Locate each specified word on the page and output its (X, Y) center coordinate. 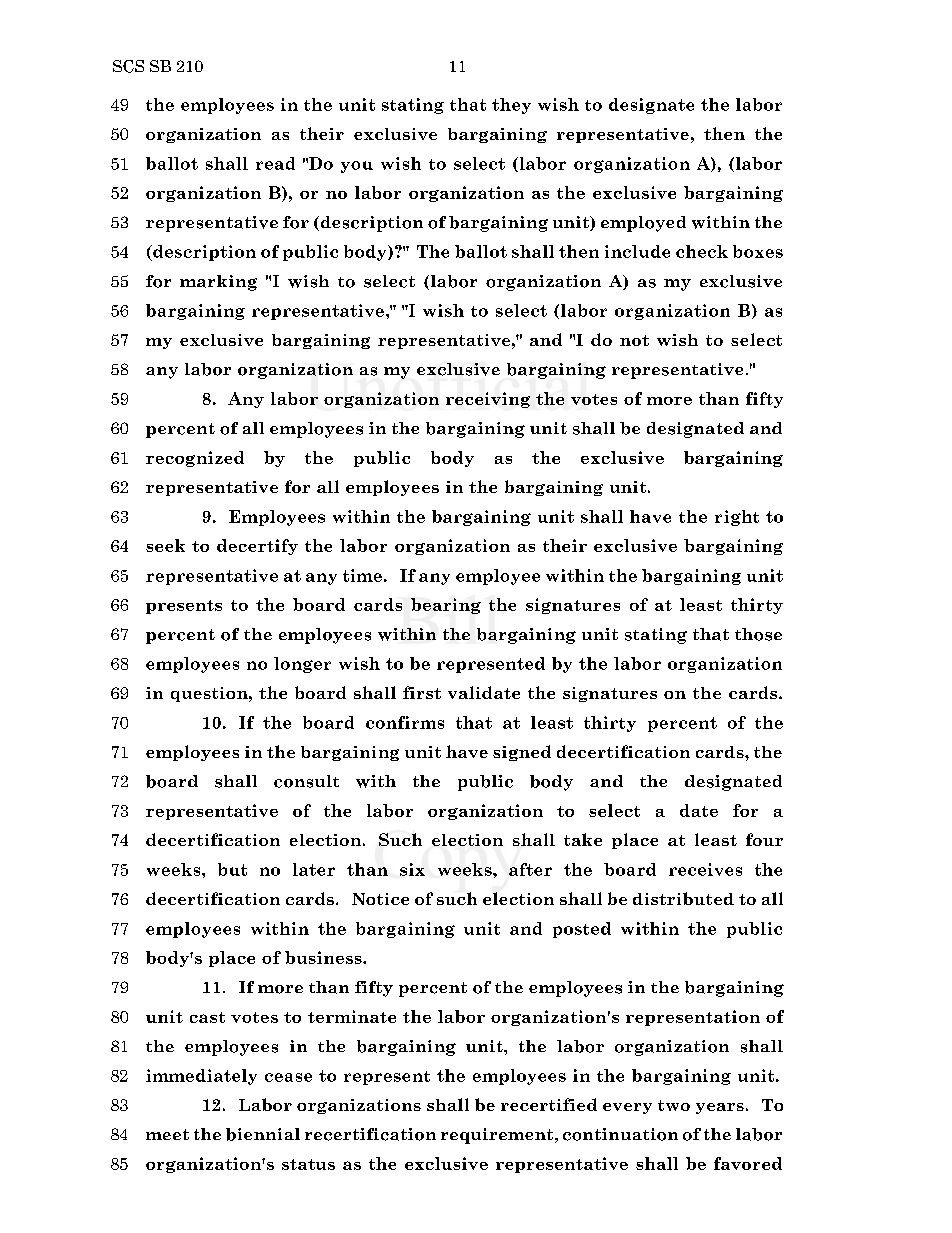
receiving (488, 400)
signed (522, 753)
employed (643, 224)
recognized (195, 459)
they (511, 106)
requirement (498, 1136)
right (737, 518)
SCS (128, 66)
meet (167, 1134)
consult (306, 781)
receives (705, 869)
